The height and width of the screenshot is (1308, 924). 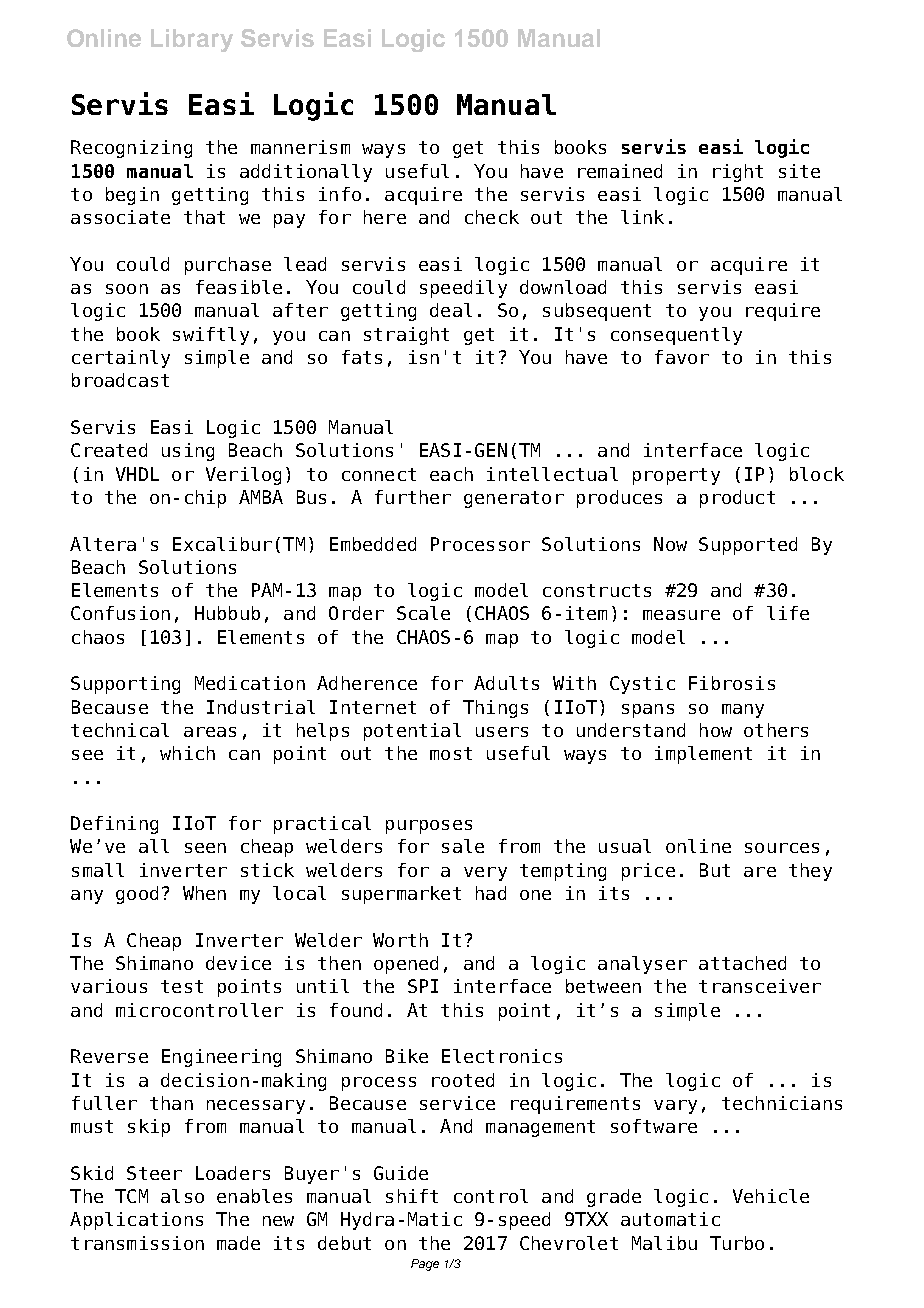 What do you see at coordinates (742, 963) in the screenshot?
I see `attached` at bounding box center [742, 963].
